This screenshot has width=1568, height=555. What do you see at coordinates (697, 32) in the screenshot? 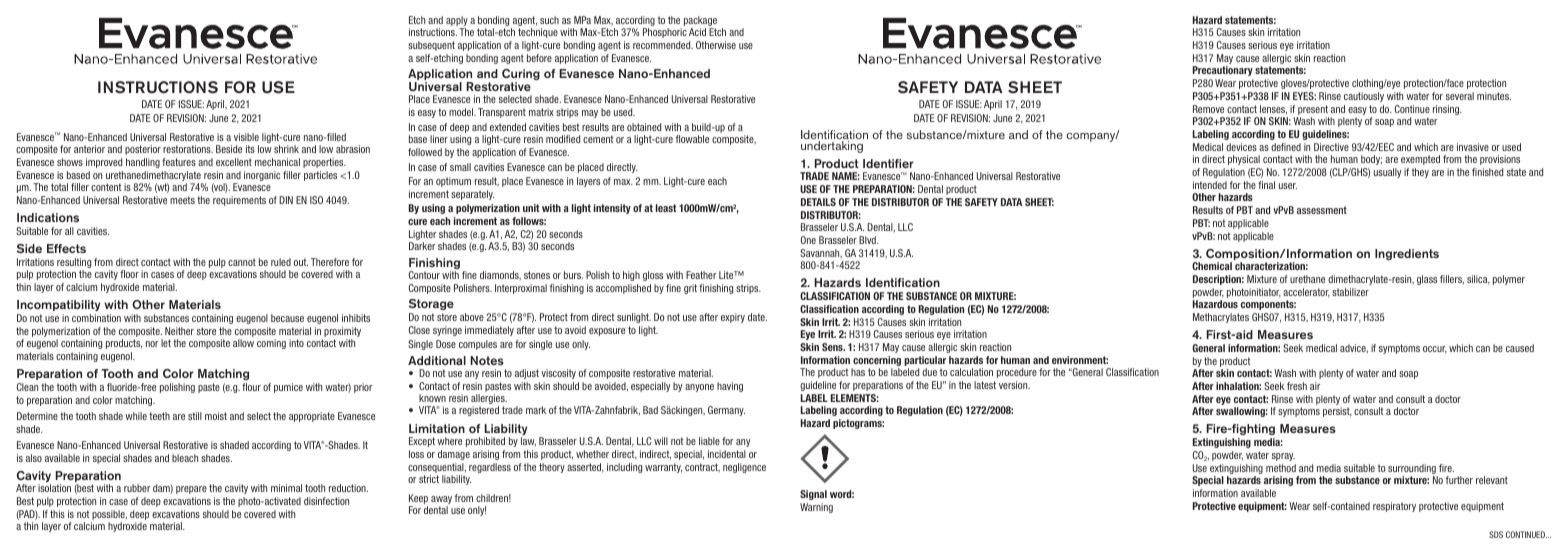
I see `Acid` at bounding box center [697, 32].
